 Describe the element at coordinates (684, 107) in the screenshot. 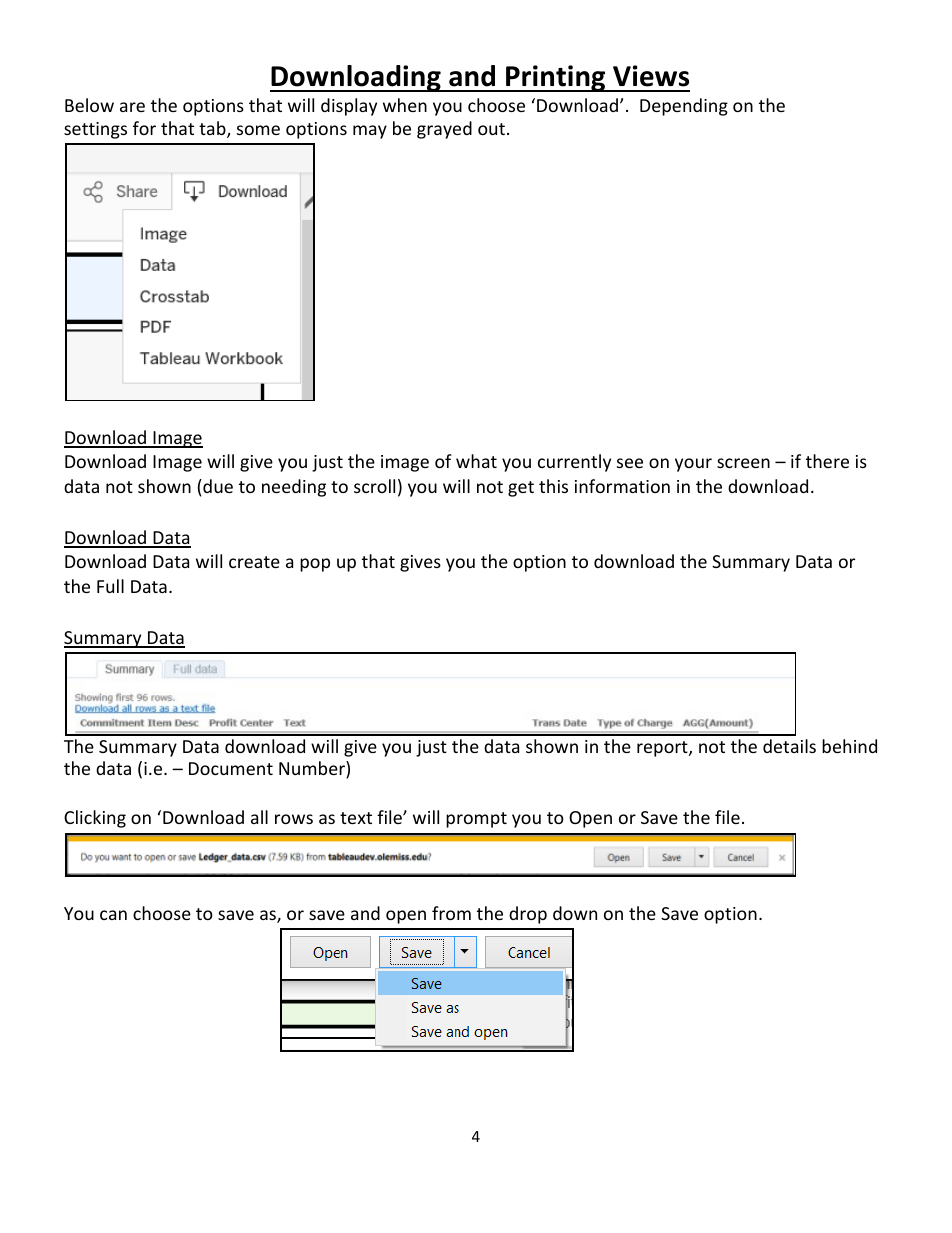

I see `Depending` at that location.
